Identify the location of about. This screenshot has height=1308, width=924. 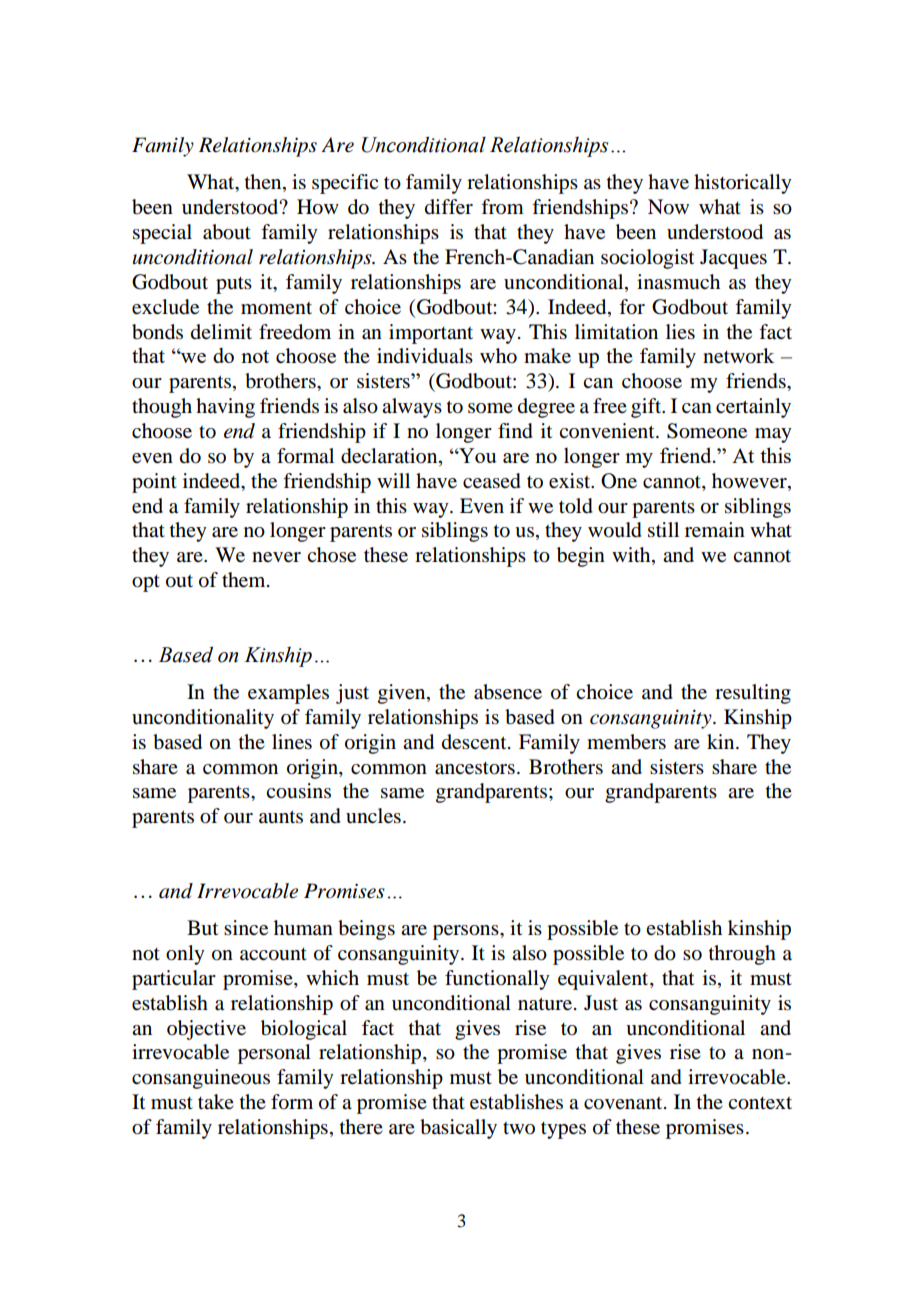
(227, 232).
